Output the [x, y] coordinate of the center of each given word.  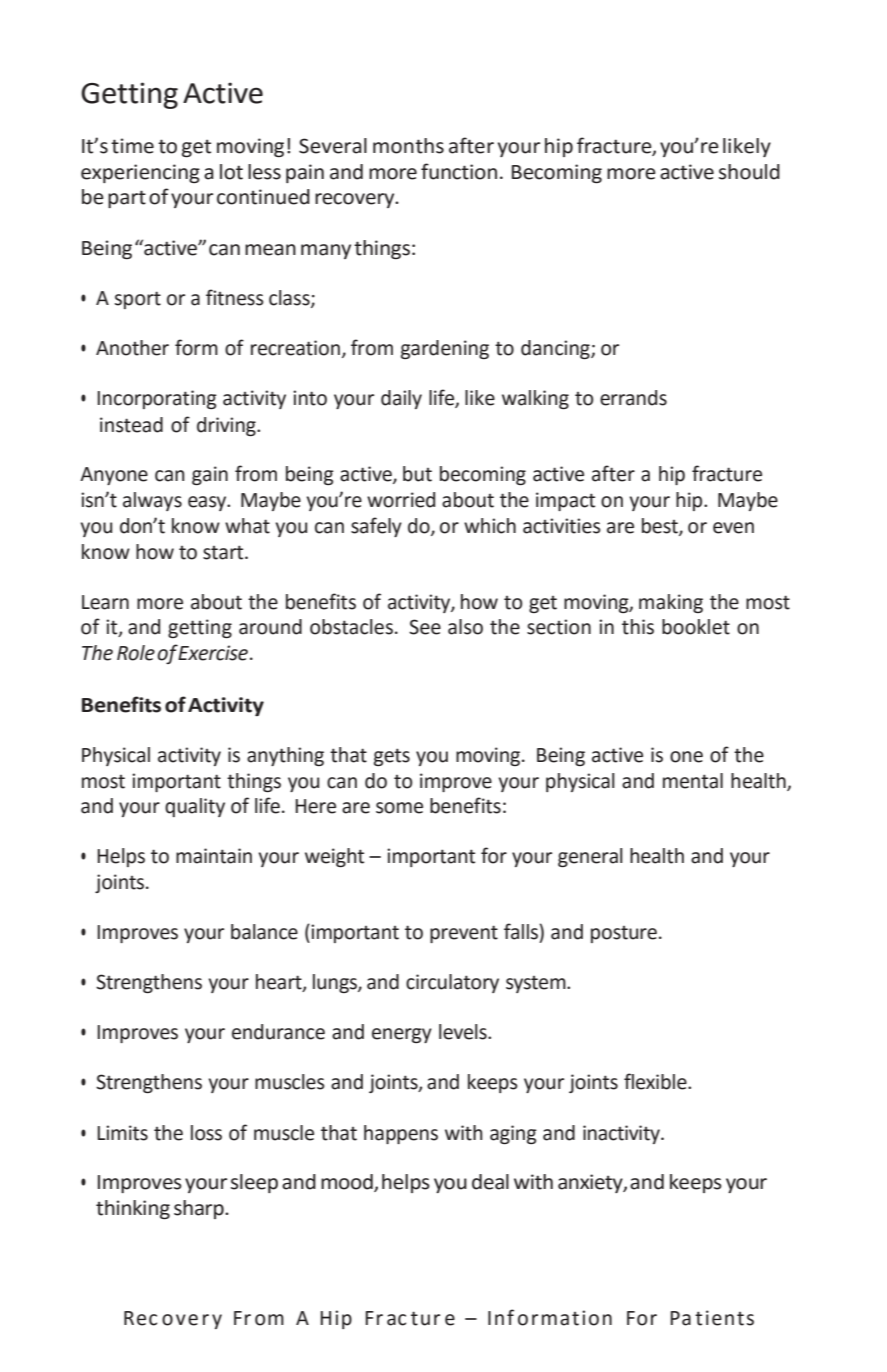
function [459, 171]
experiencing [140, 173]
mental [693, 781]
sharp [200, 1209]
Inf [501, 1317]
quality [195, 807]
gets [392, 757]
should [749, 172]
